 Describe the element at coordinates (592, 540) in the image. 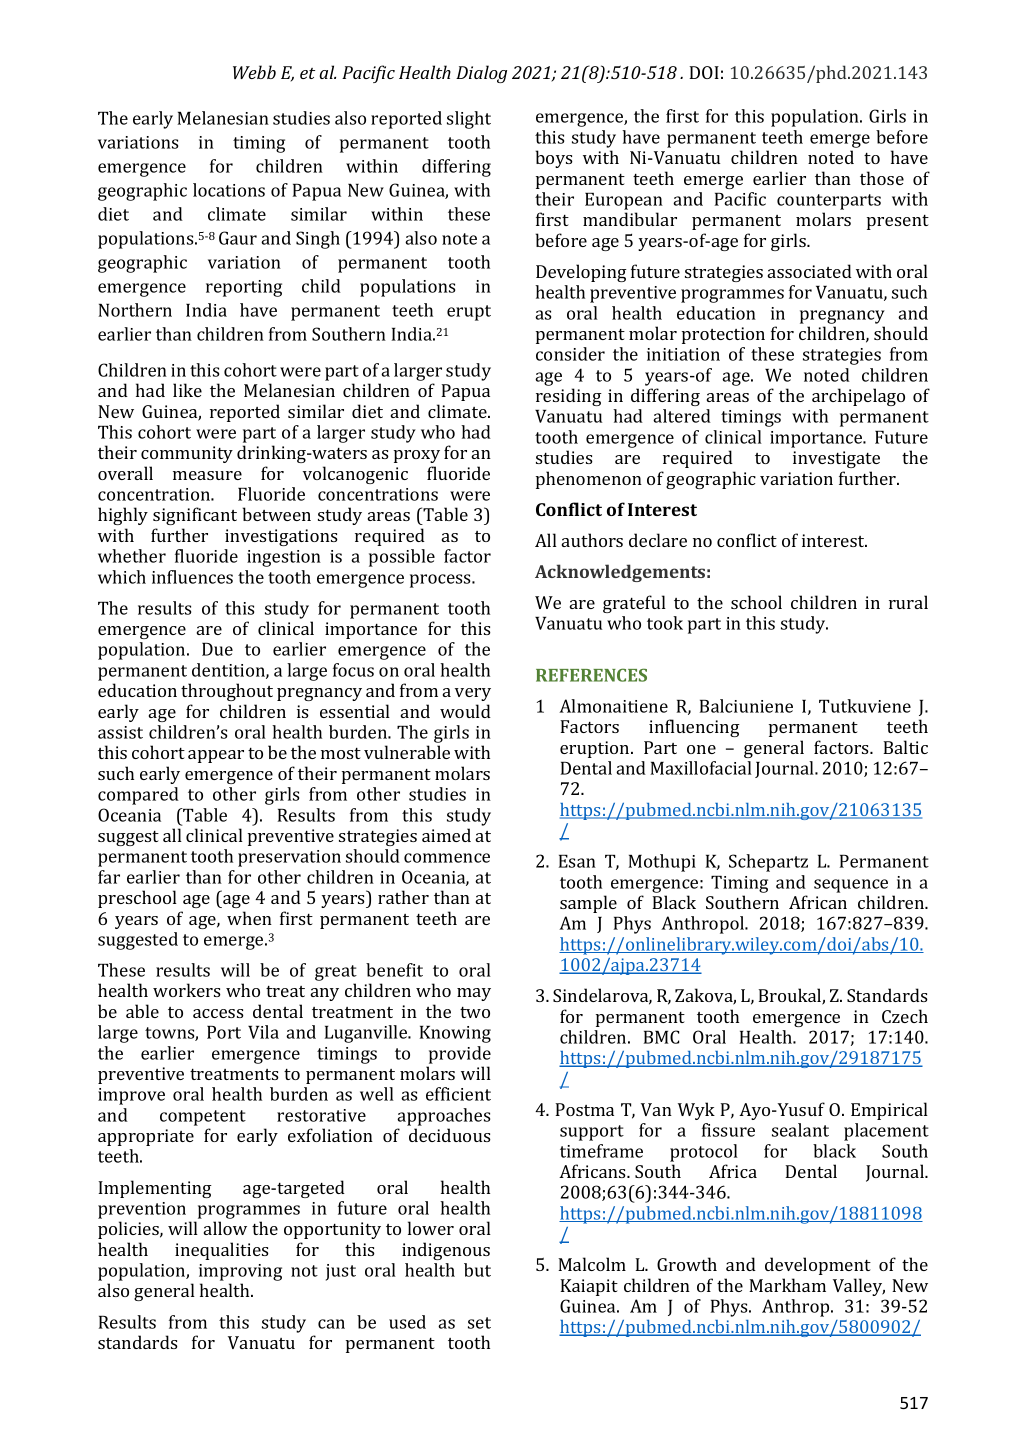

I see `authors` at that location.
